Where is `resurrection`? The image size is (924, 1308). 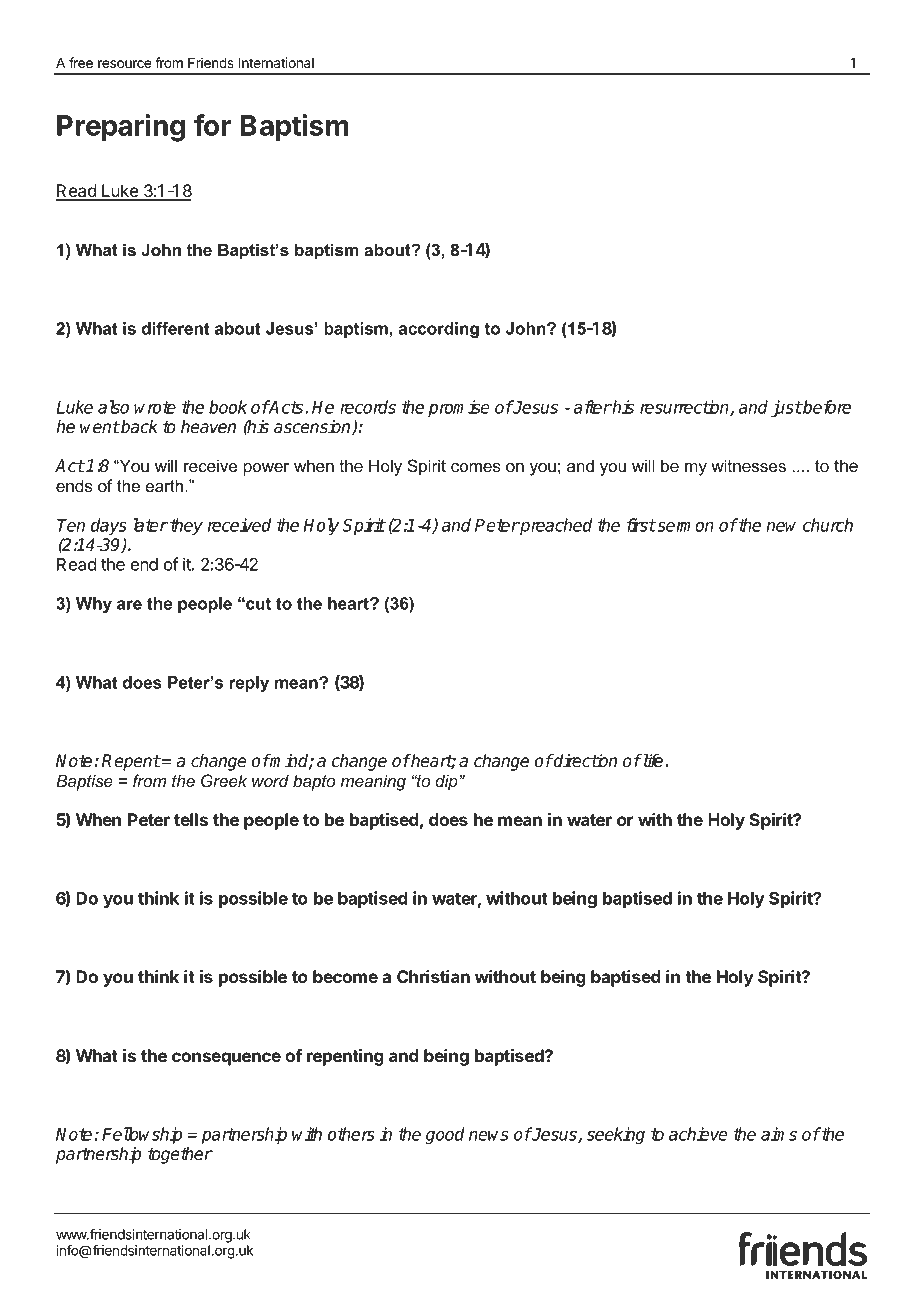 resurrection is located at coordinates (685, 408).
